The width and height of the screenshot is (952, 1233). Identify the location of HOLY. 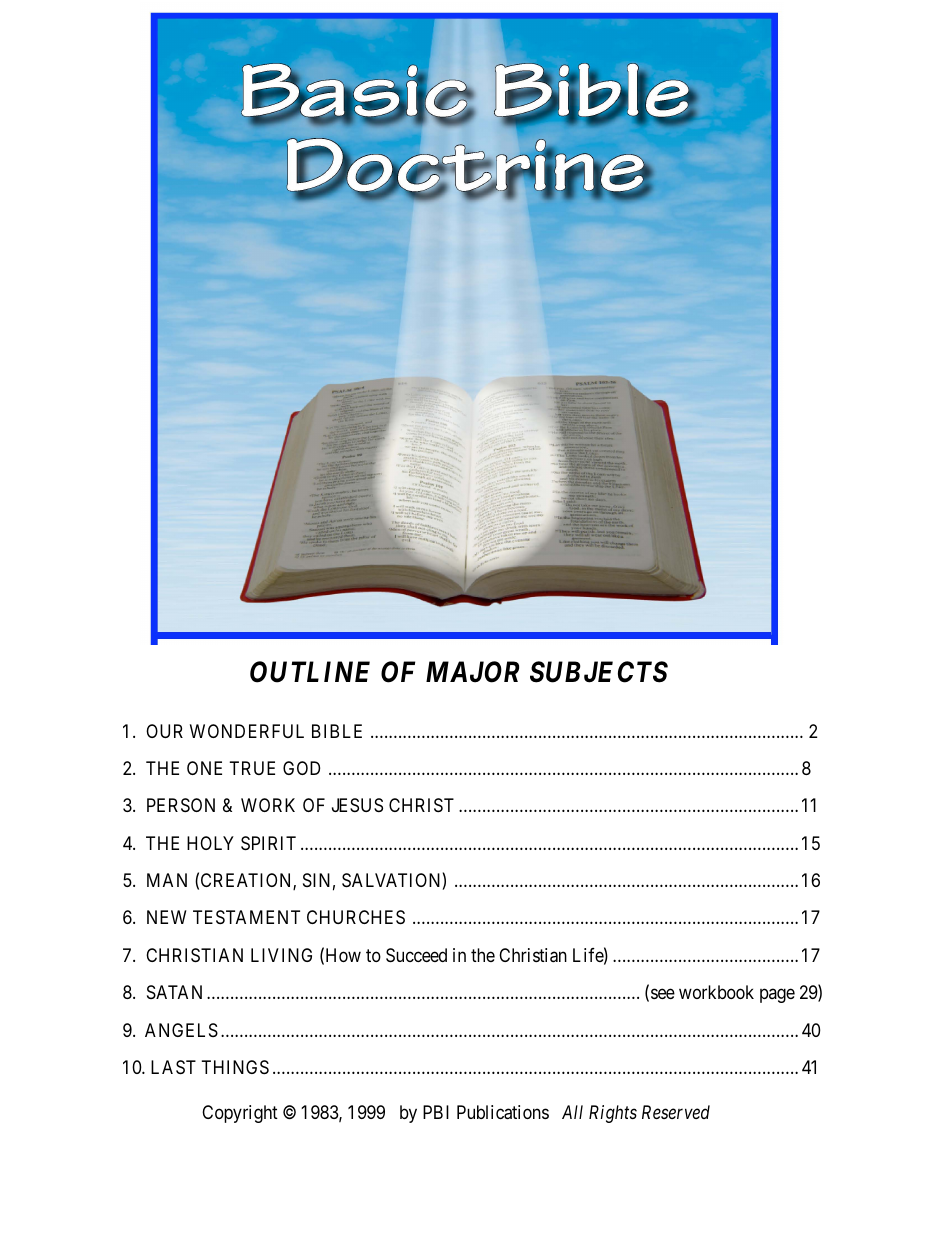
(210, 843).
